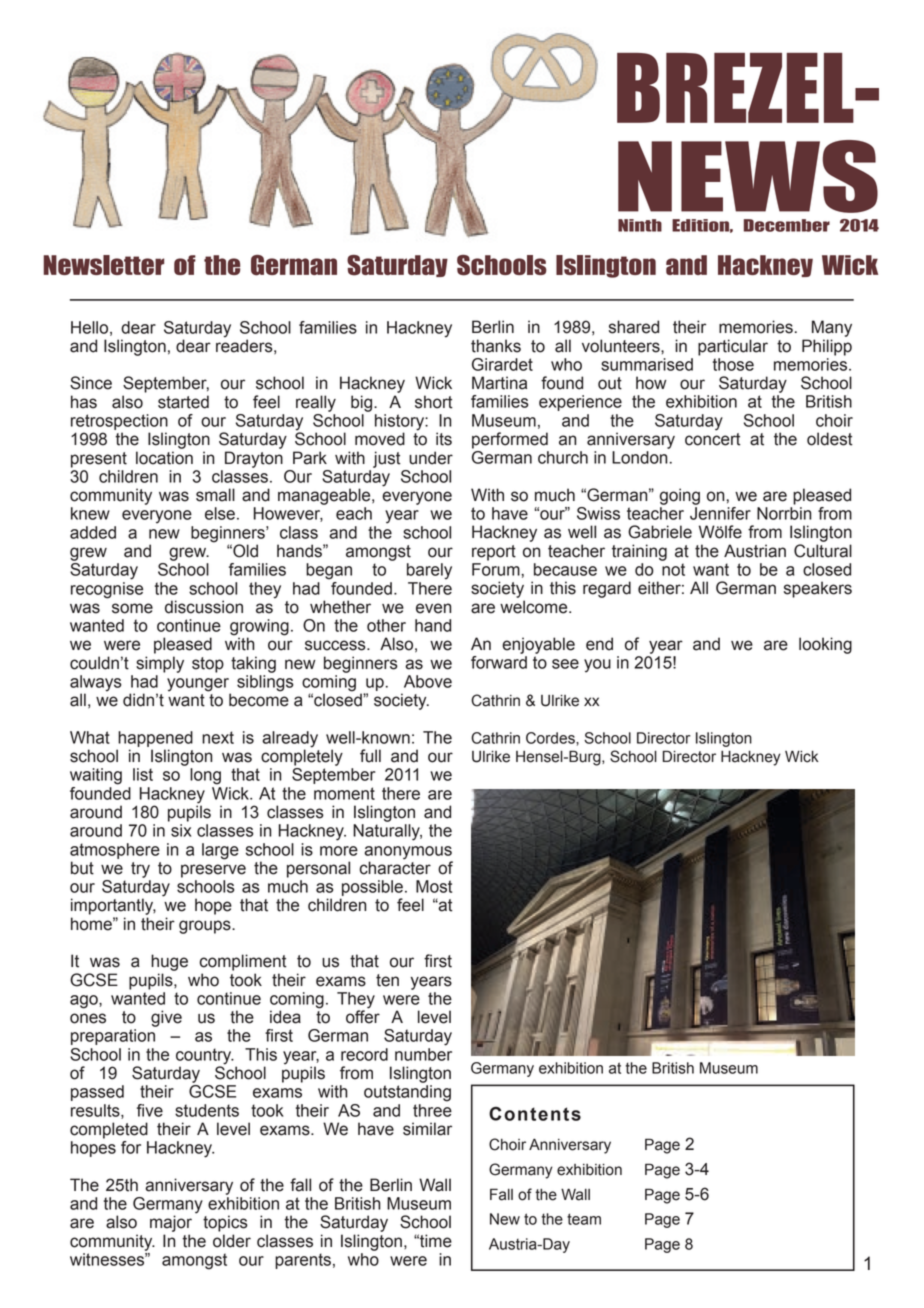 Image resolution: width=924 pixels, height=1308 pixels. What do you see at coordinates (91, 383) in the screenshot?
I see `Since` at bounding box center [91, 383].
